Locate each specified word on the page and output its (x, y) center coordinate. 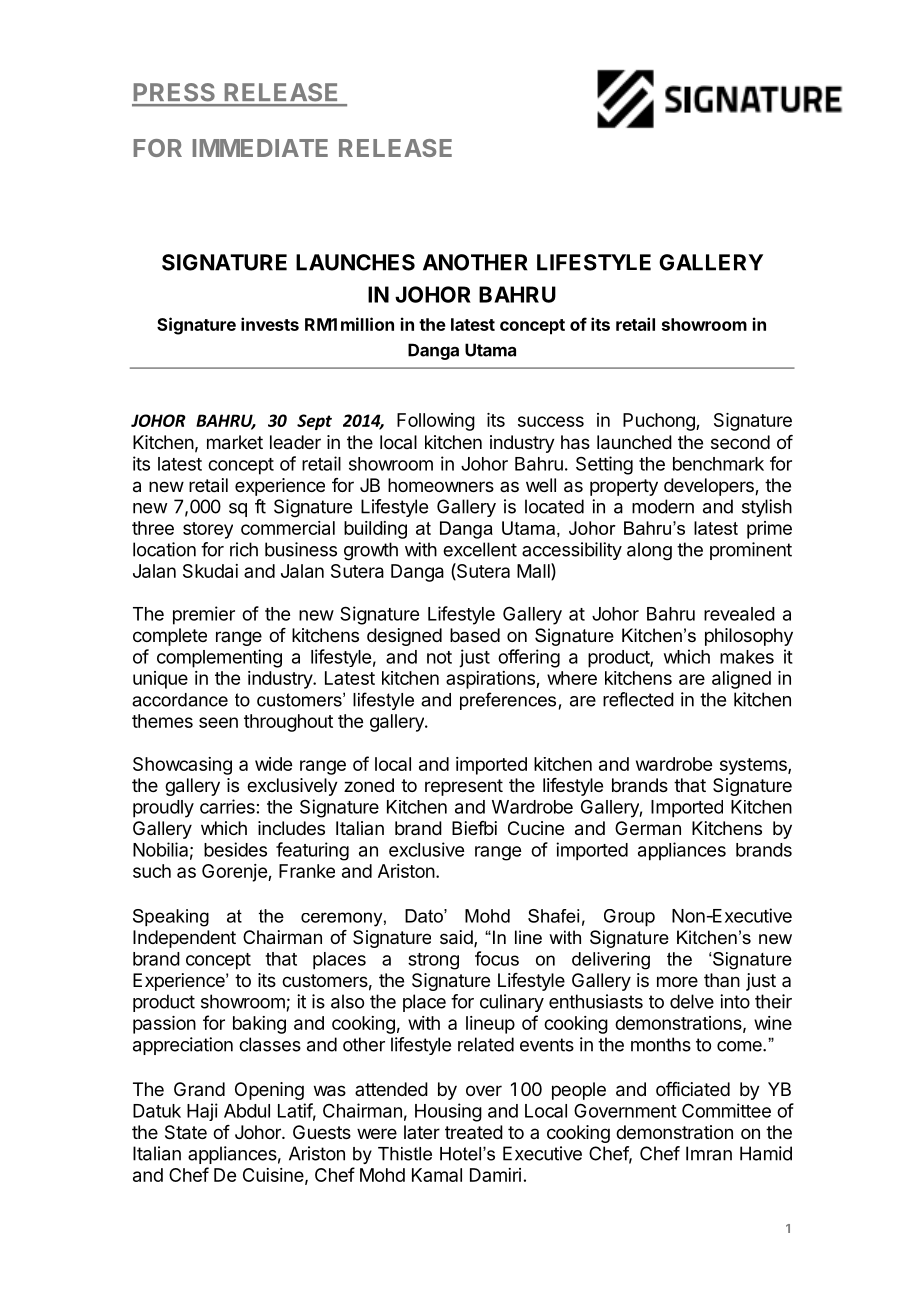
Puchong (660, 422)
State (186, 1132)
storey (208, 530)
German (648, 828)
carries (227, 806)
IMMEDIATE (260, 148)
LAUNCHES (355, 262)
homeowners (441, 485)
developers (710, 487)
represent (464, 787)
